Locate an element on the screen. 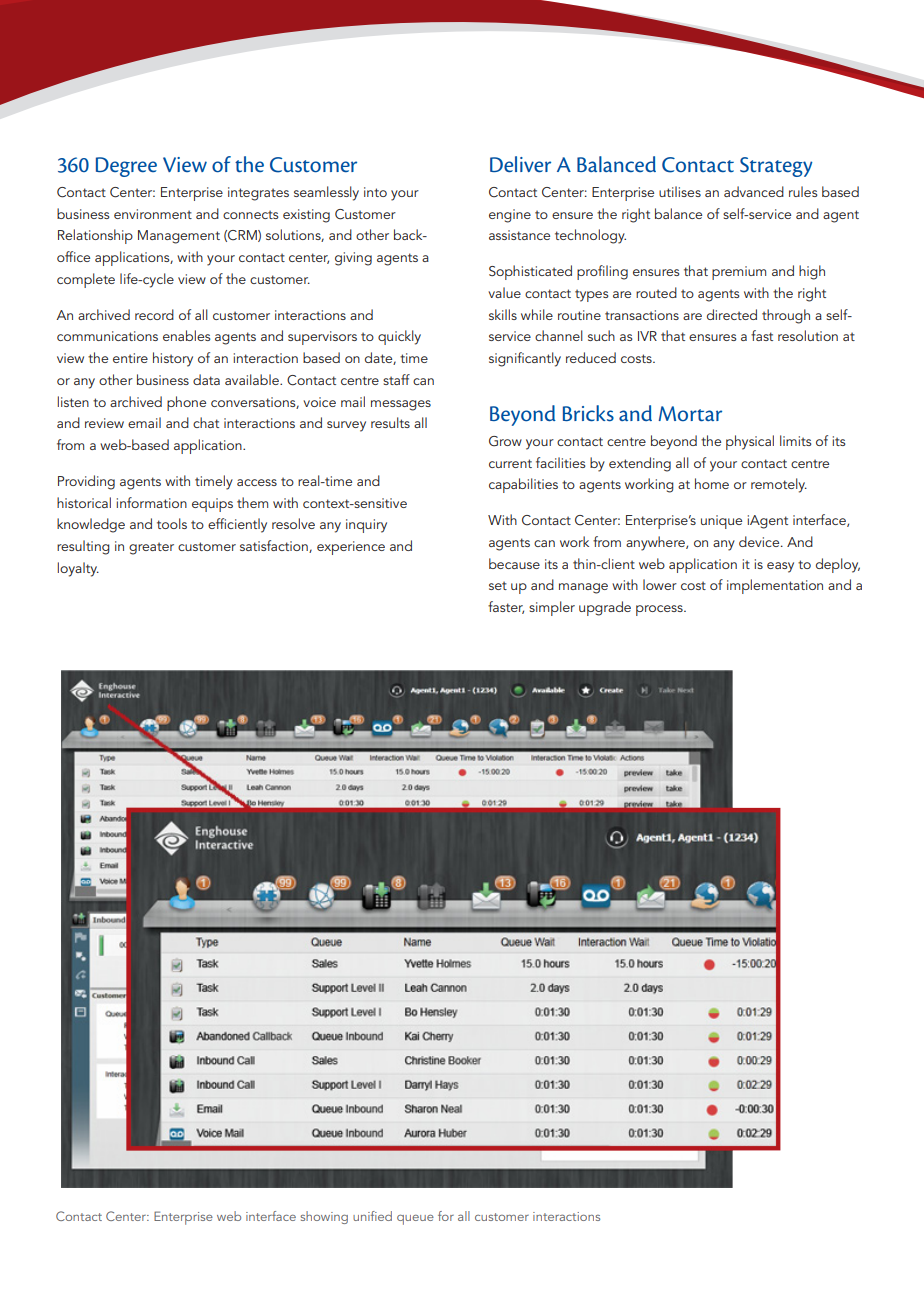 The image size is (924, 1308). engine is located at coordinates (510, 216).
